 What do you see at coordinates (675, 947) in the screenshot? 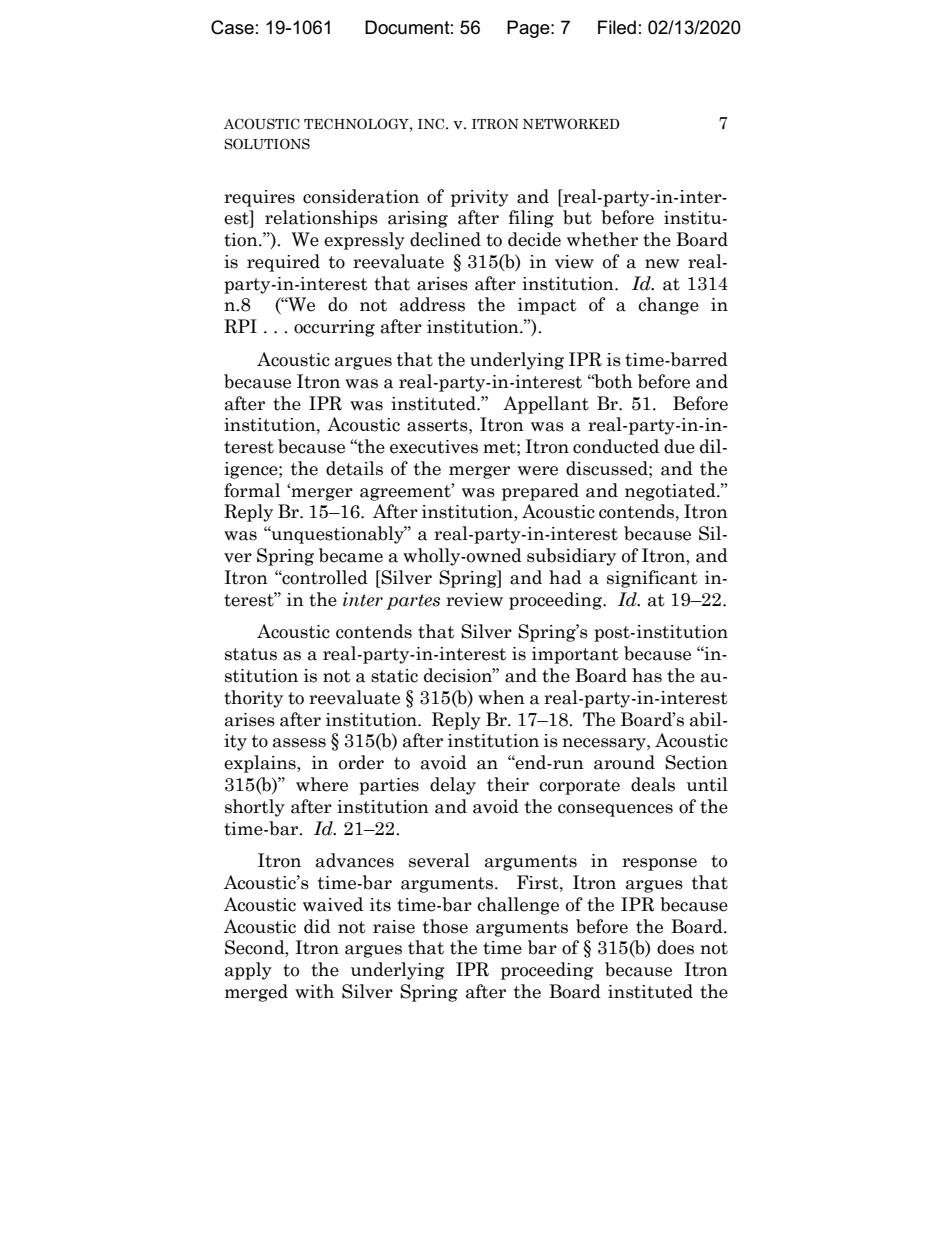
I see `does` at bounding box center [675, 947].
